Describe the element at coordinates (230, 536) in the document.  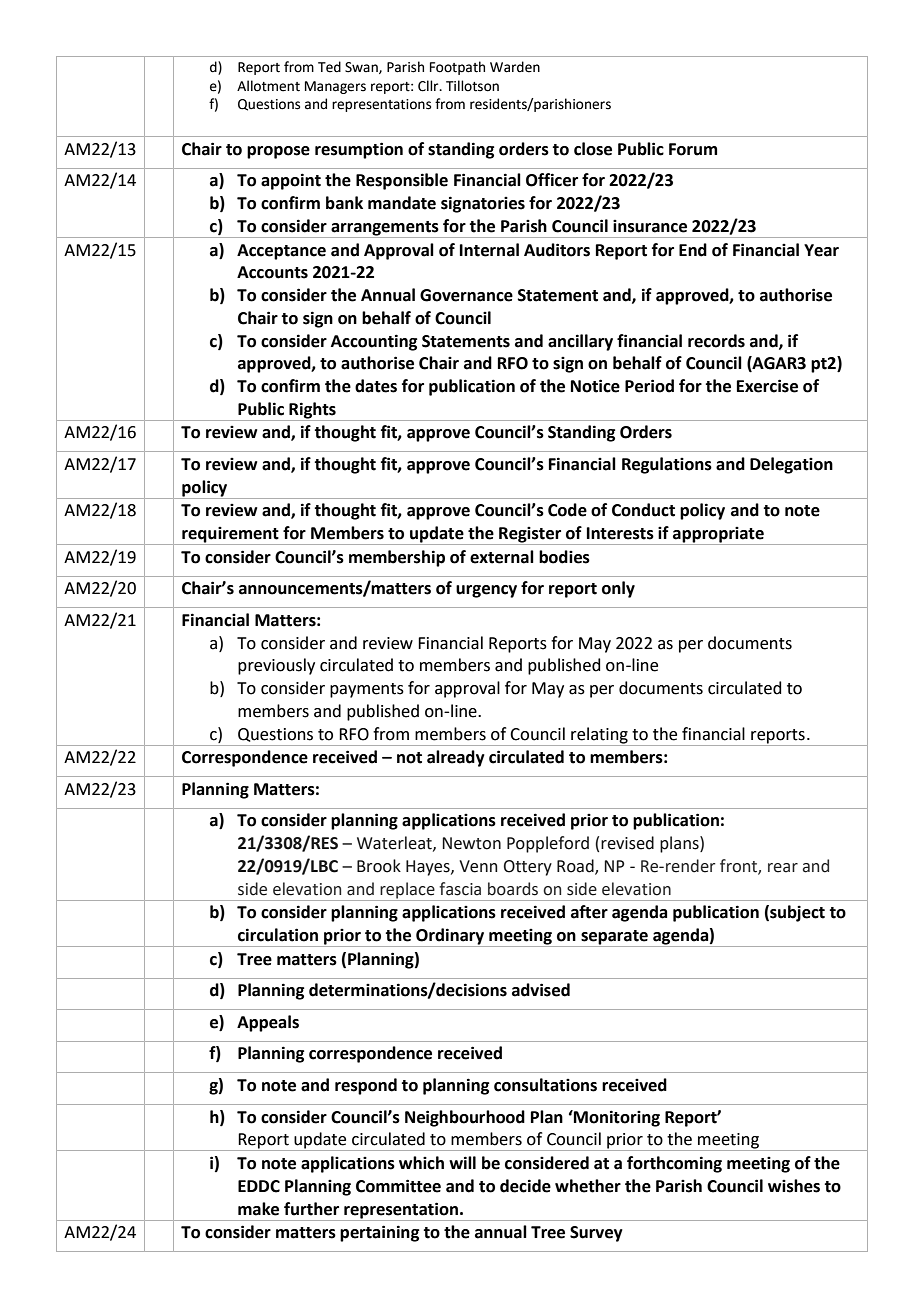
I see `requirement` at that location.
